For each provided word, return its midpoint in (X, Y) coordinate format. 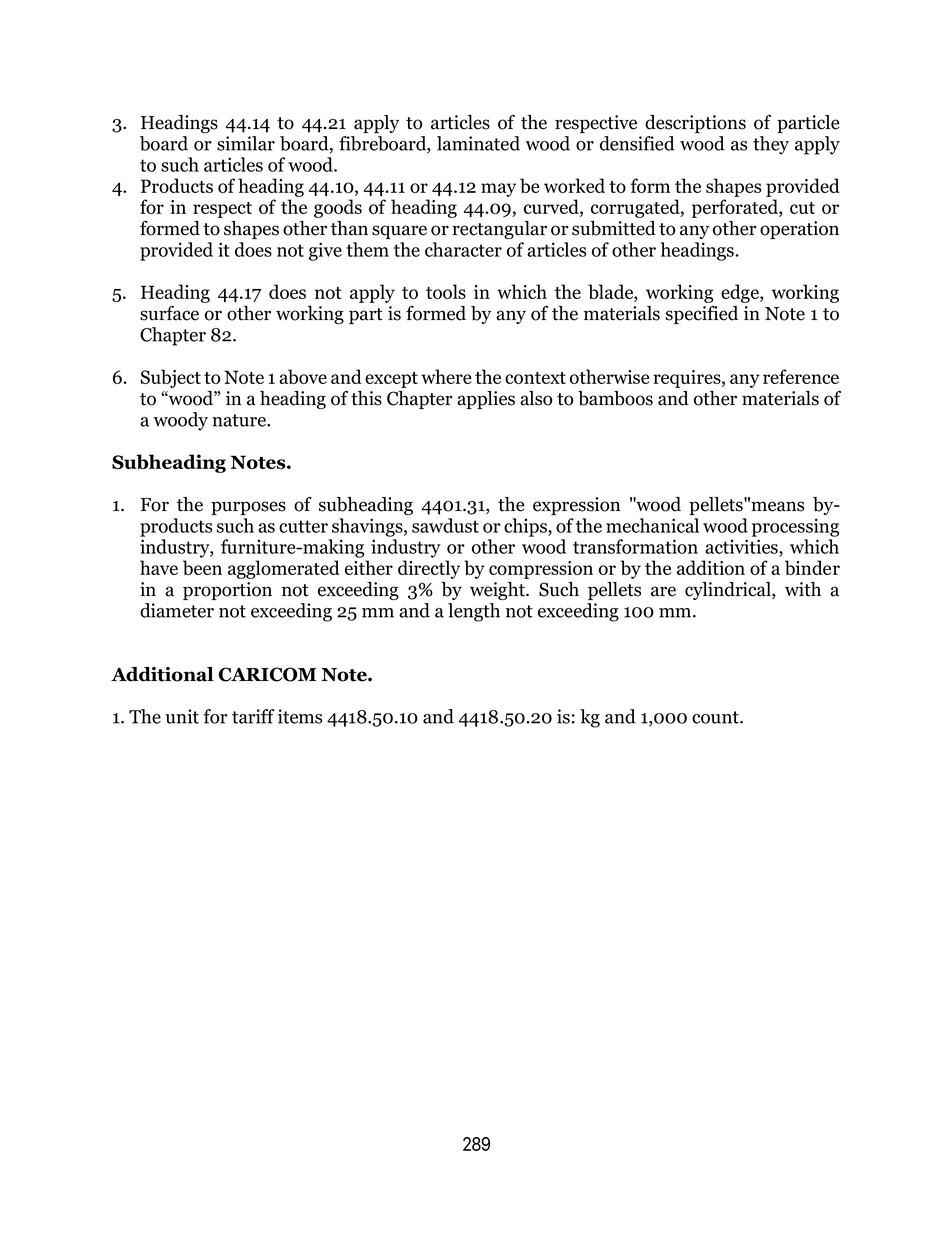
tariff (253, 716)
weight (498, 591)
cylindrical (729, 591)
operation (799, 230)
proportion (227, 591)
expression (576, 506)
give (325, 251)
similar (246, 143)
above (303, 376)
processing (795, 527)
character (463, 249)
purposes (248, 508)
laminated (478, 143)
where (446, 376)
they (771, 145)
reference (801, 376)
